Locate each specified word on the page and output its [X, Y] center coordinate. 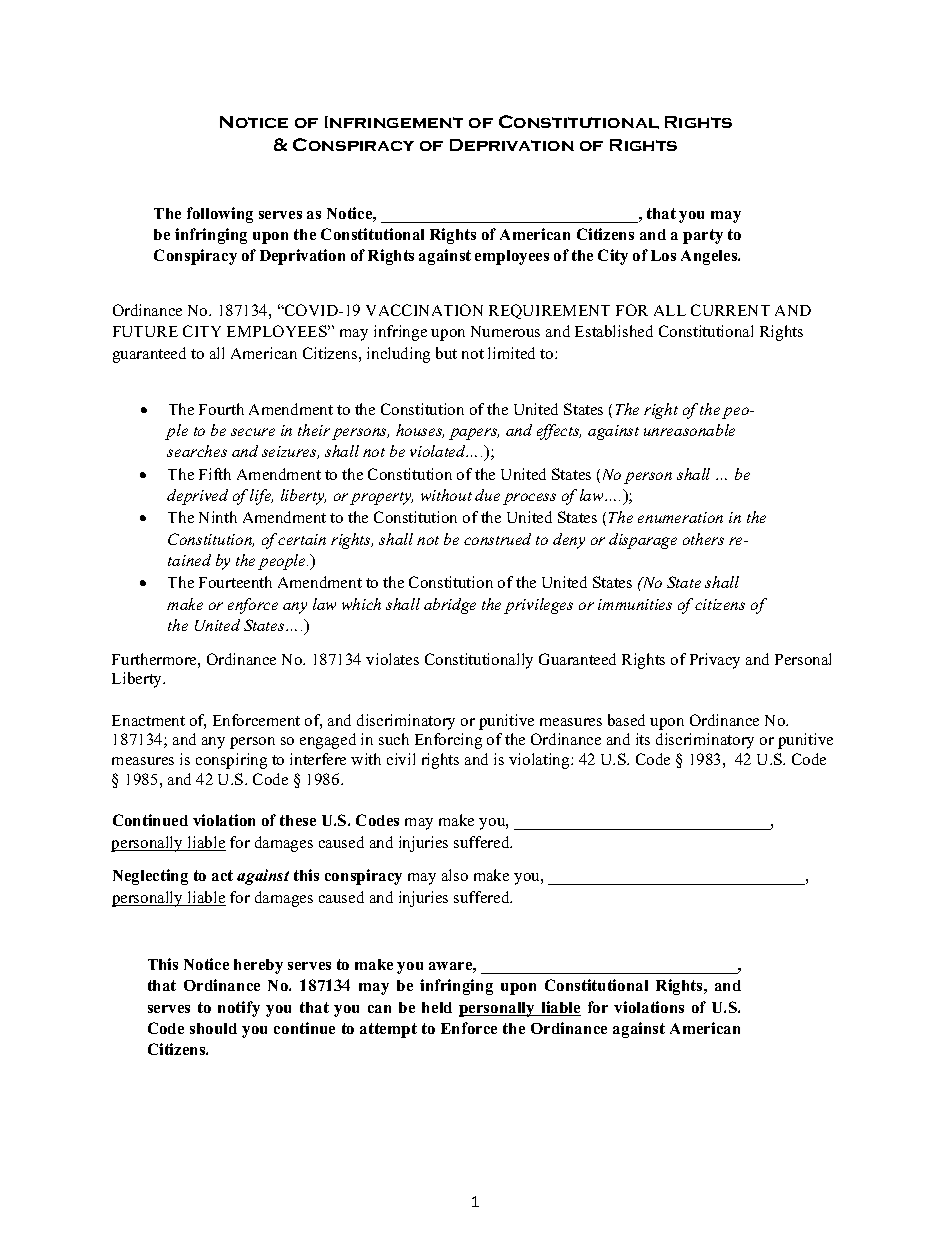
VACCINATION [424, 310]
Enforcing [448, 741]
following [220, 215]
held [437, 1007]
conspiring [231, 761]
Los [663, 255]
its [643, 739]
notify [239, 1009]
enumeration [680, 517]
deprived [197, 497]
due [487, 495]
